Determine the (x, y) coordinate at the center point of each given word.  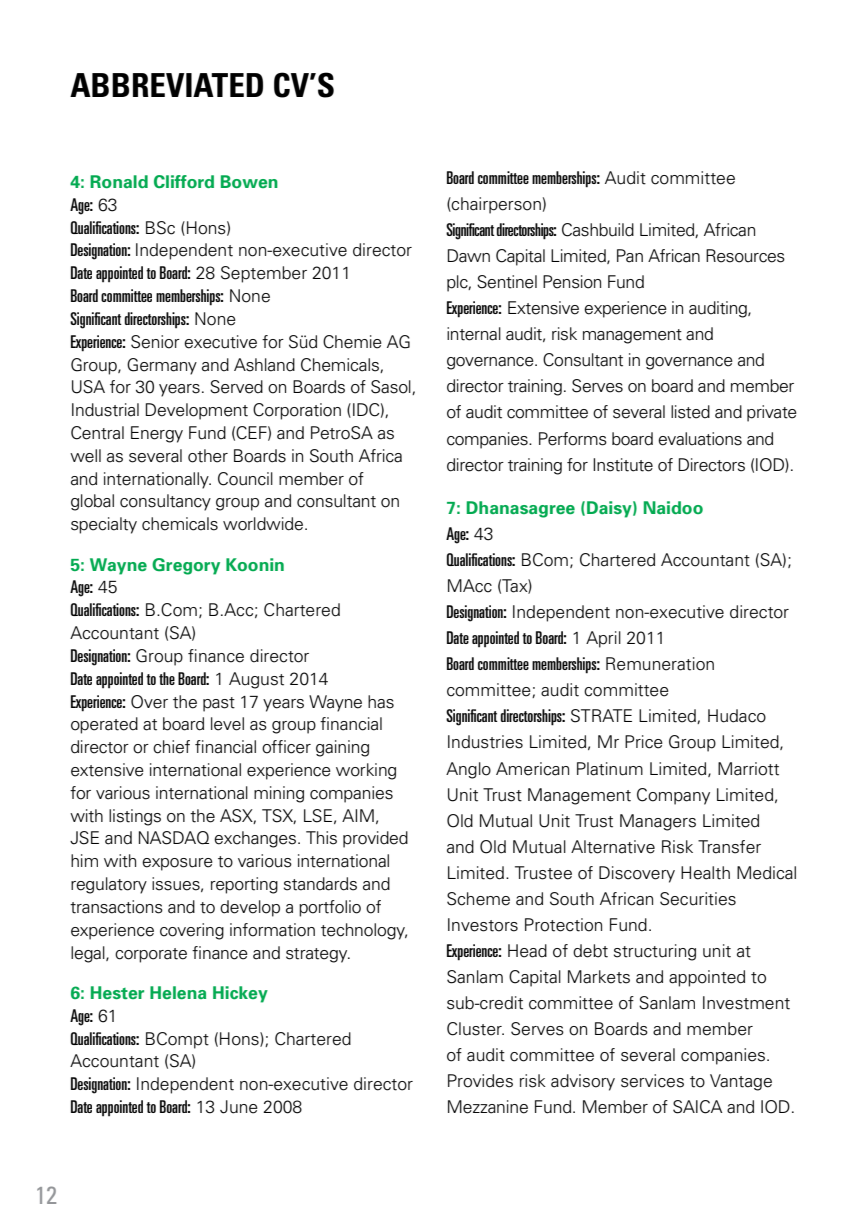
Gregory (186, 566)
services (652, 1081)
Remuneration (660, 664)
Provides (480, 1081)
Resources (745, 256)
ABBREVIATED (166, 85)
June (239, 1107)
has (381, 702)
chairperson (495, 205)
